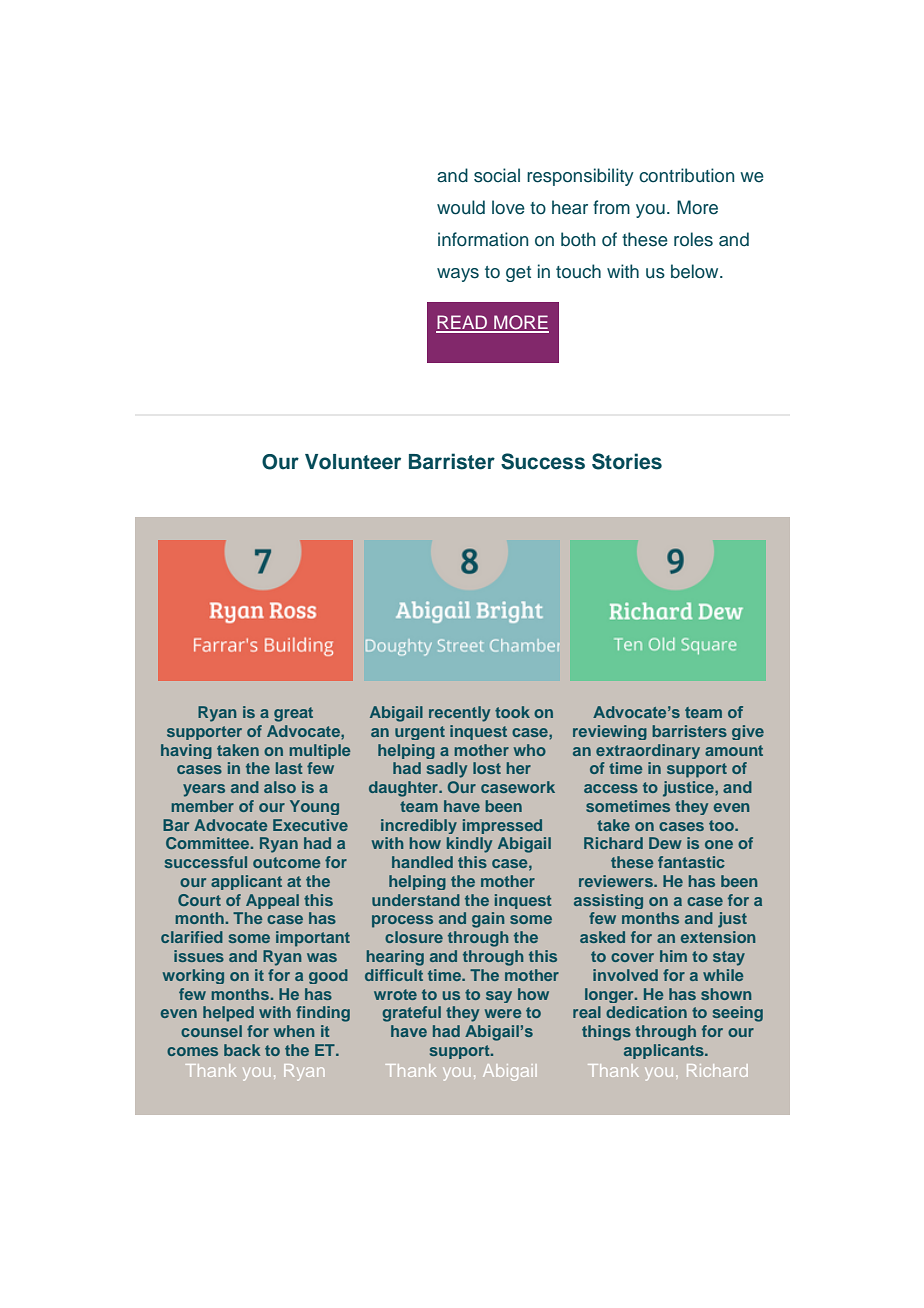 The width and height of the image is (924, 1308). I want to click on Volunteer, so click(353, 462).
